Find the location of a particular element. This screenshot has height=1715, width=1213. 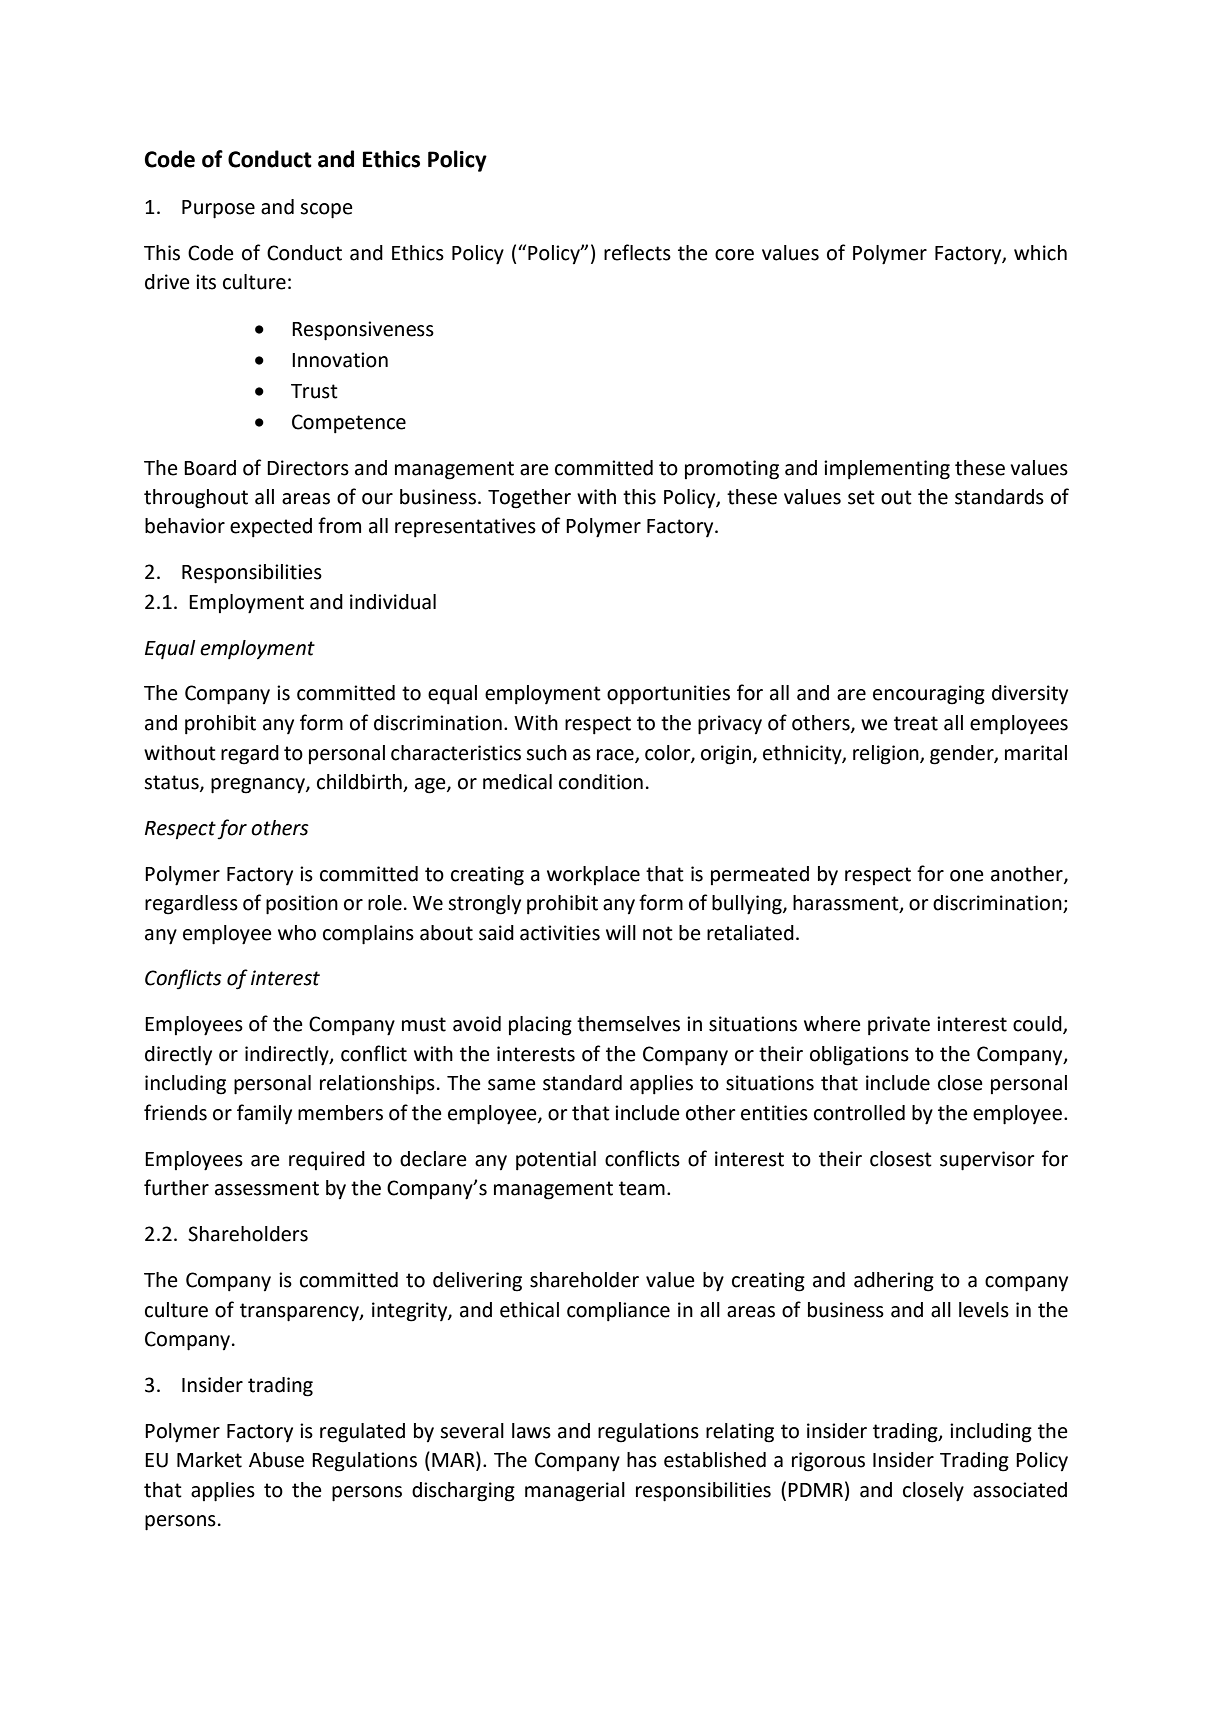

opportunities is located at coordinates (668, 695).
